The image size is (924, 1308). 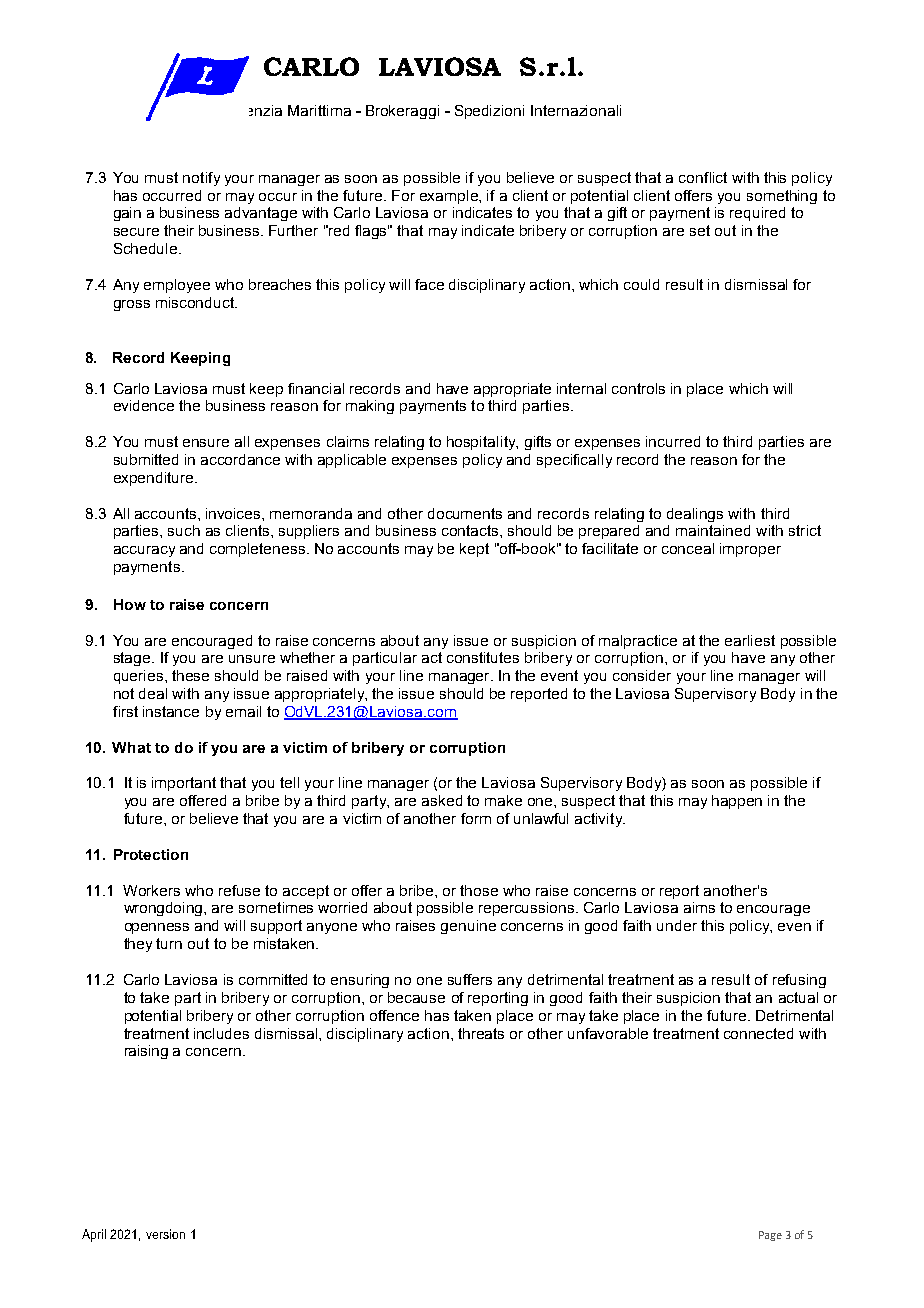 What do you see at coordinates (483, 657) in the screenshot?
I see `constitutes` at bounding box center [483, 657].
